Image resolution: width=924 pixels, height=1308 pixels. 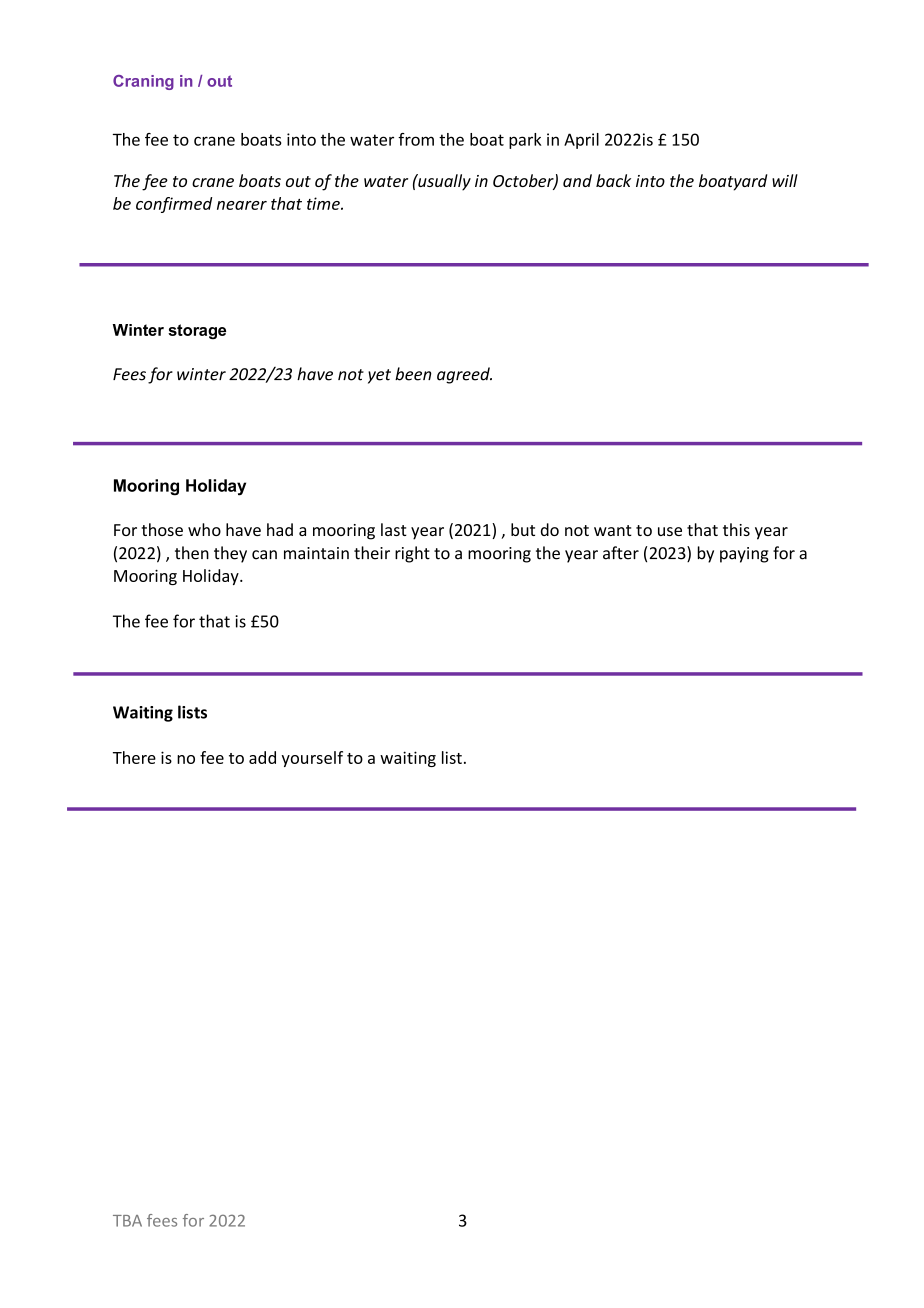 I want to click on yourself, so click(x=312, y=759).
